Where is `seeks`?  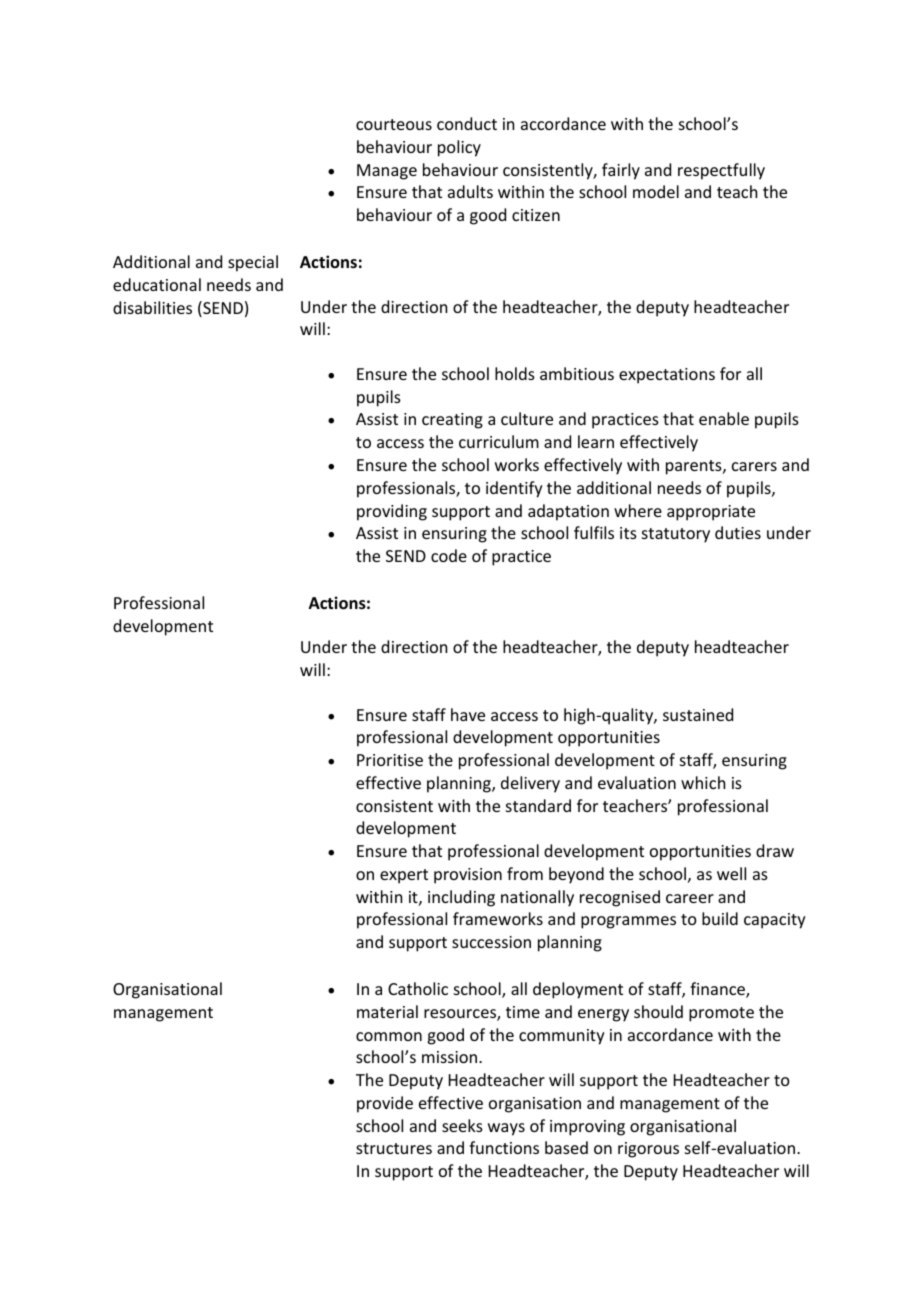
seeks is located at coordinates (462, 1125).
